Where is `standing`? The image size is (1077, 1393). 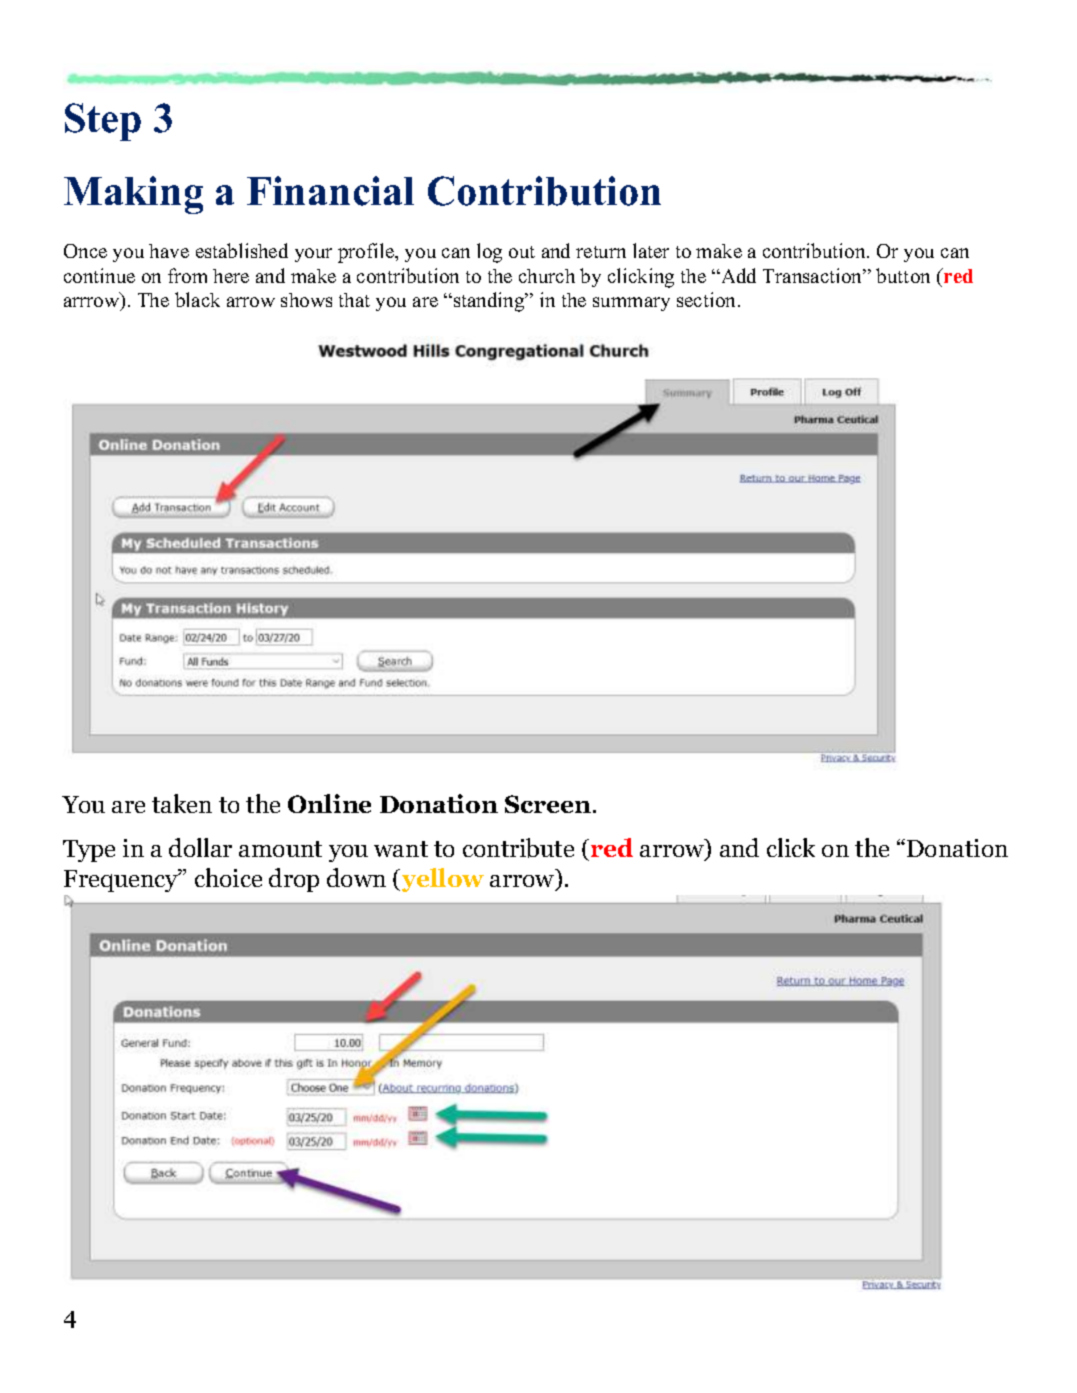 standing is located at coordinates (490, 302).
